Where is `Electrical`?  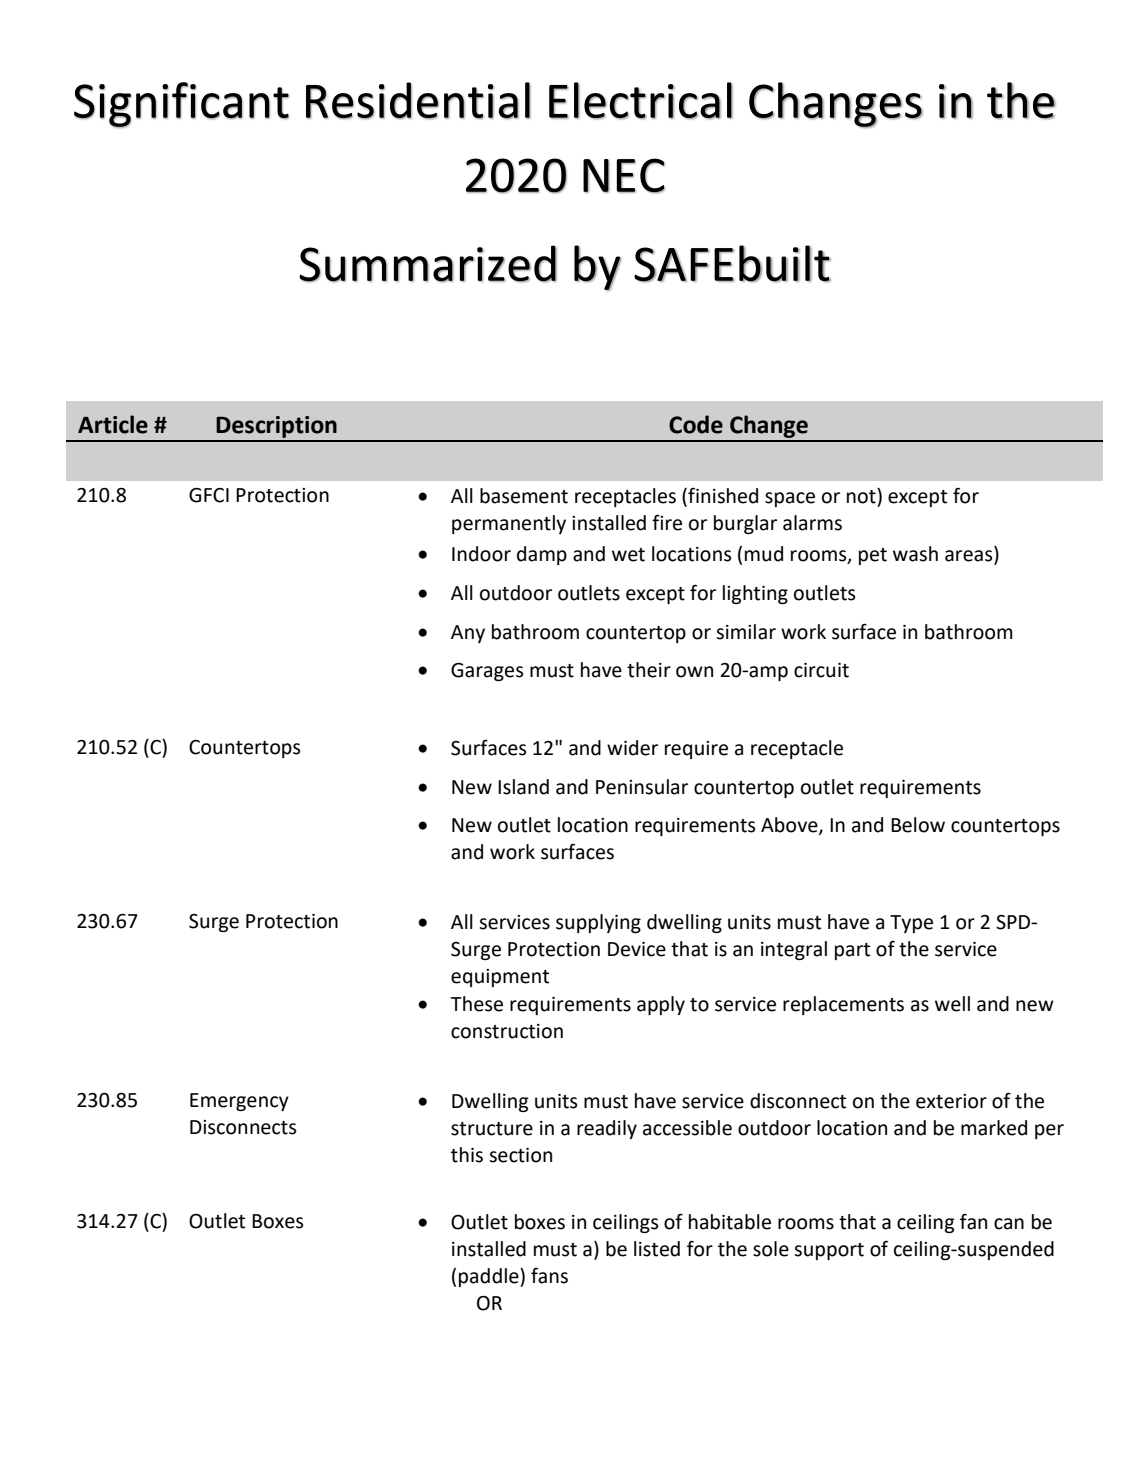
Electrical is located at coordinates (641, 100).
